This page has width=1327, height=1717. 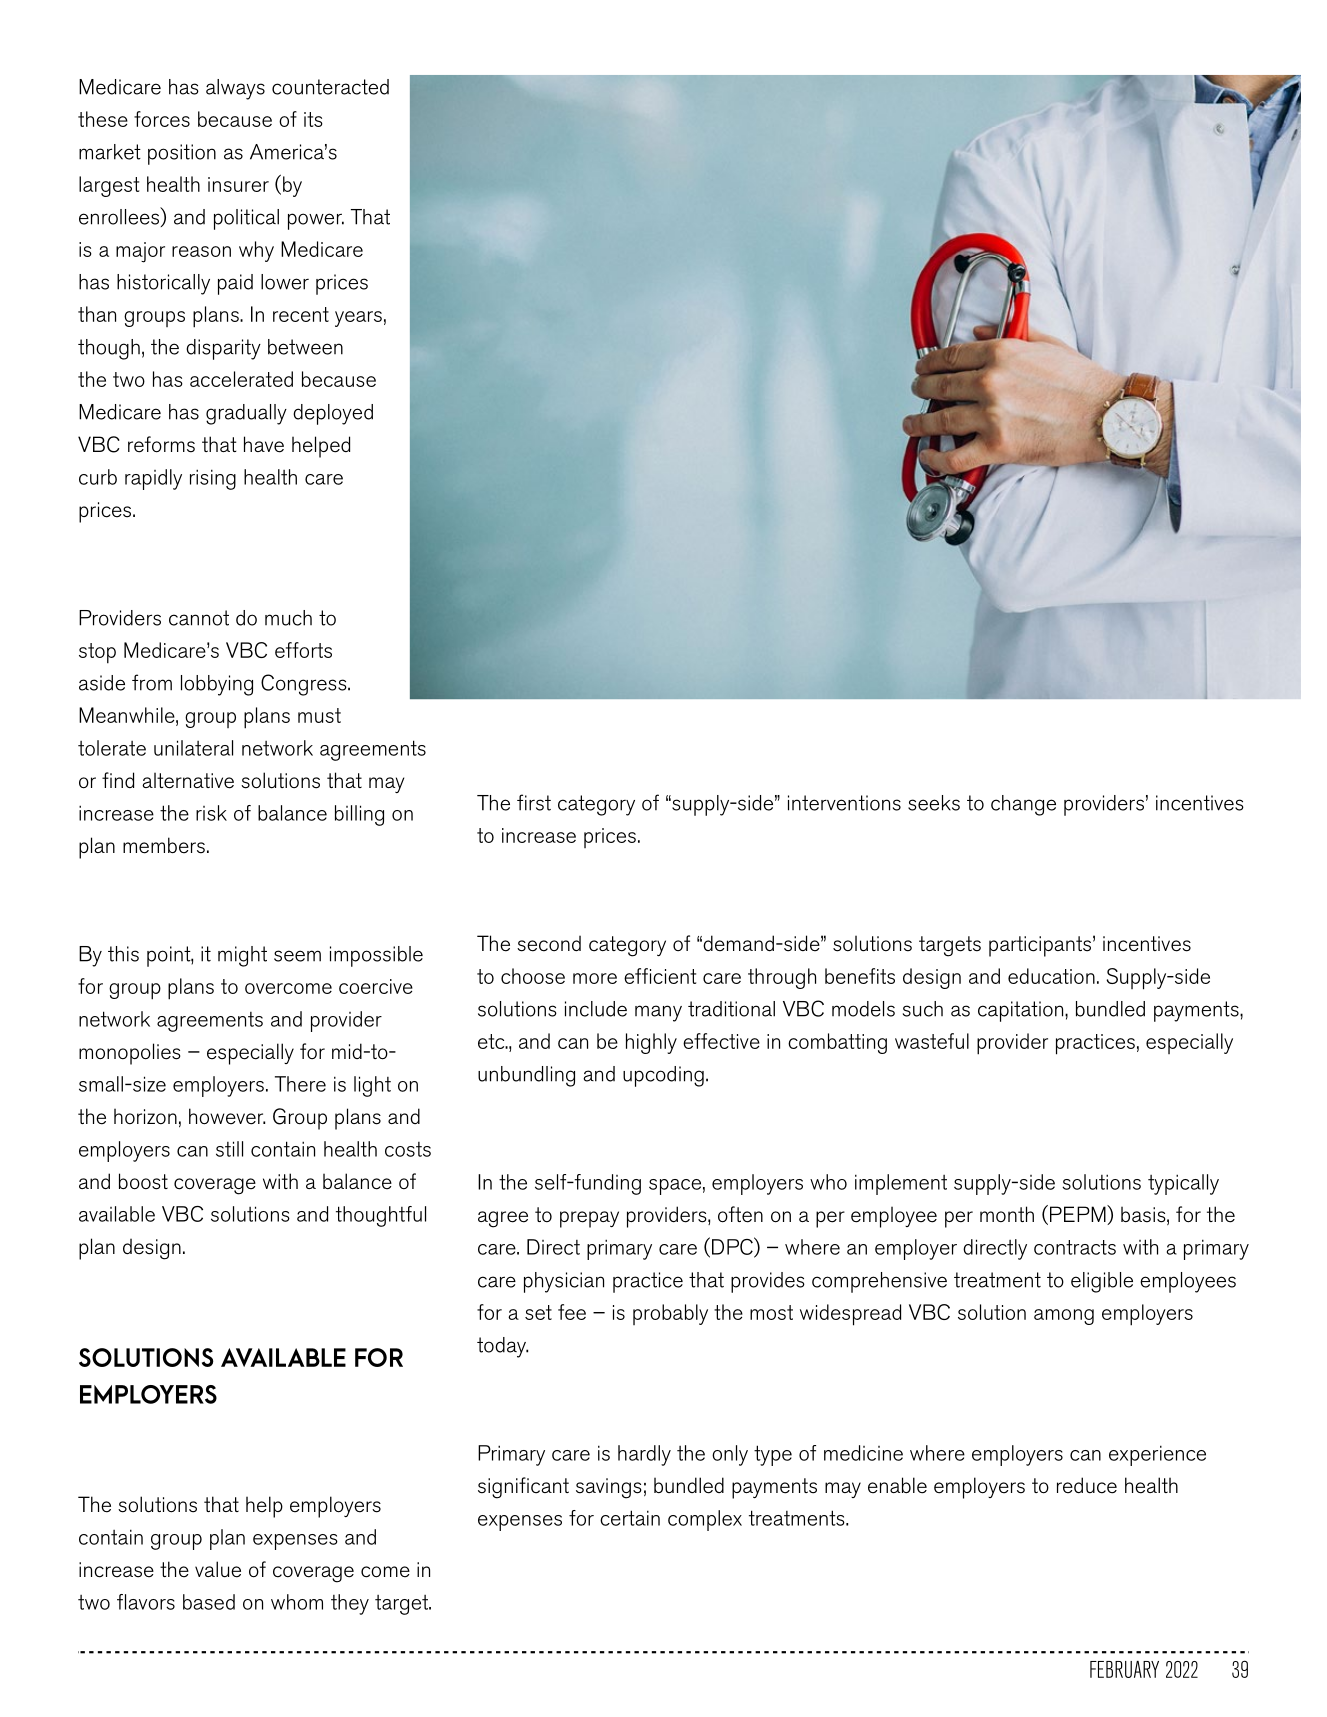 What do you see at coordinates (1124, 1669) in the page?
I see `FEBRUARY` at bounding box center [1124, 1669].
